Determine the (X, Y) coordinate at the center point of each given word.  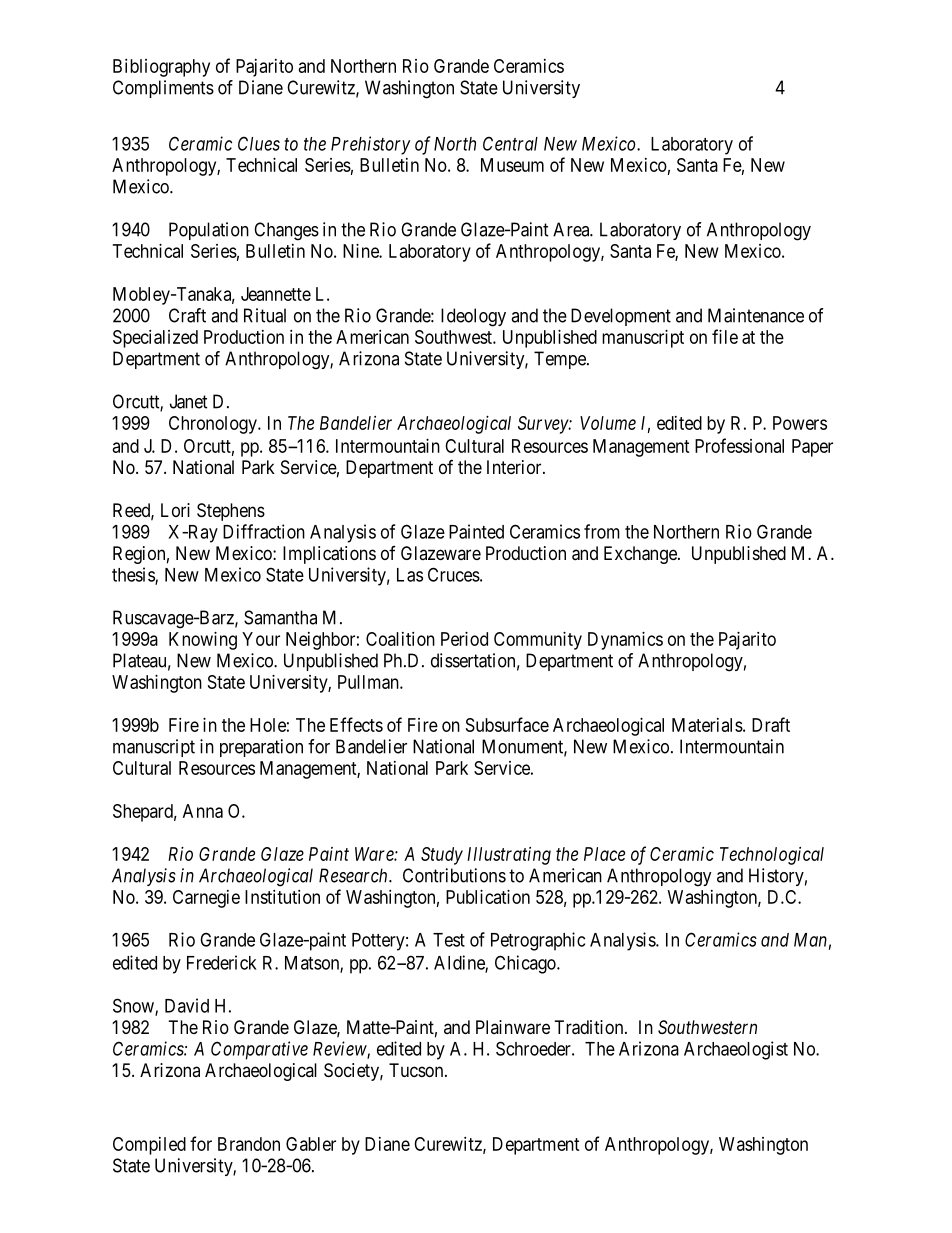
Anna (203, 811)
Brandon (249, 1144)
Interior (515, 467)
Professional (739, 445)
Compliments (163, 89)
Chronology (214, 425)
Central (510, 143)
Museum (512, 165)
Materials (707, 725)
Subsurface (507, 724)
